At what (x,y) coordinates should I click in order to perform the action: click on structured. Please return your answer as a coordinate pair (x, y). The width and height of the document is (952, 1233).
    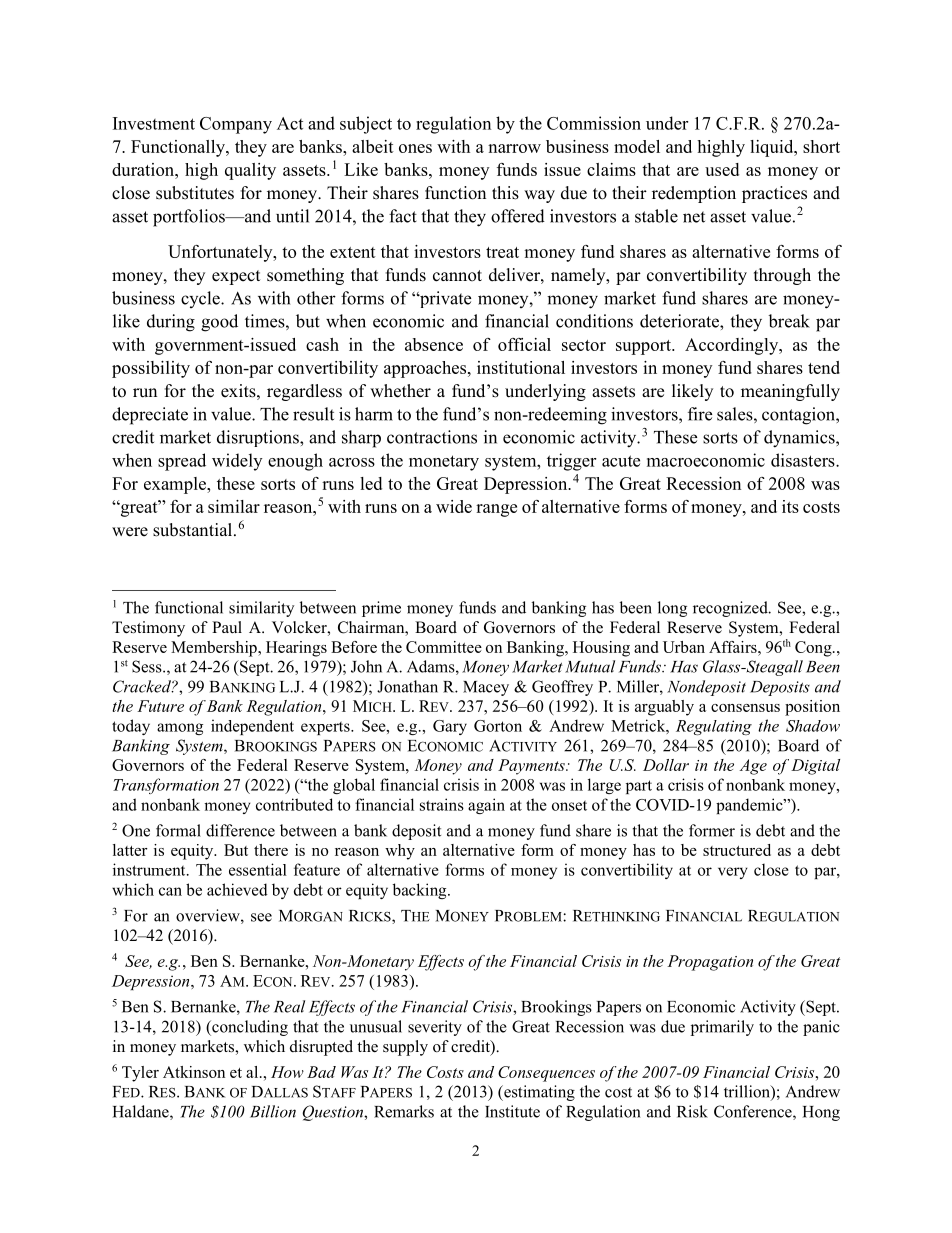
    Looking at the image, I should click on (737, 850).
